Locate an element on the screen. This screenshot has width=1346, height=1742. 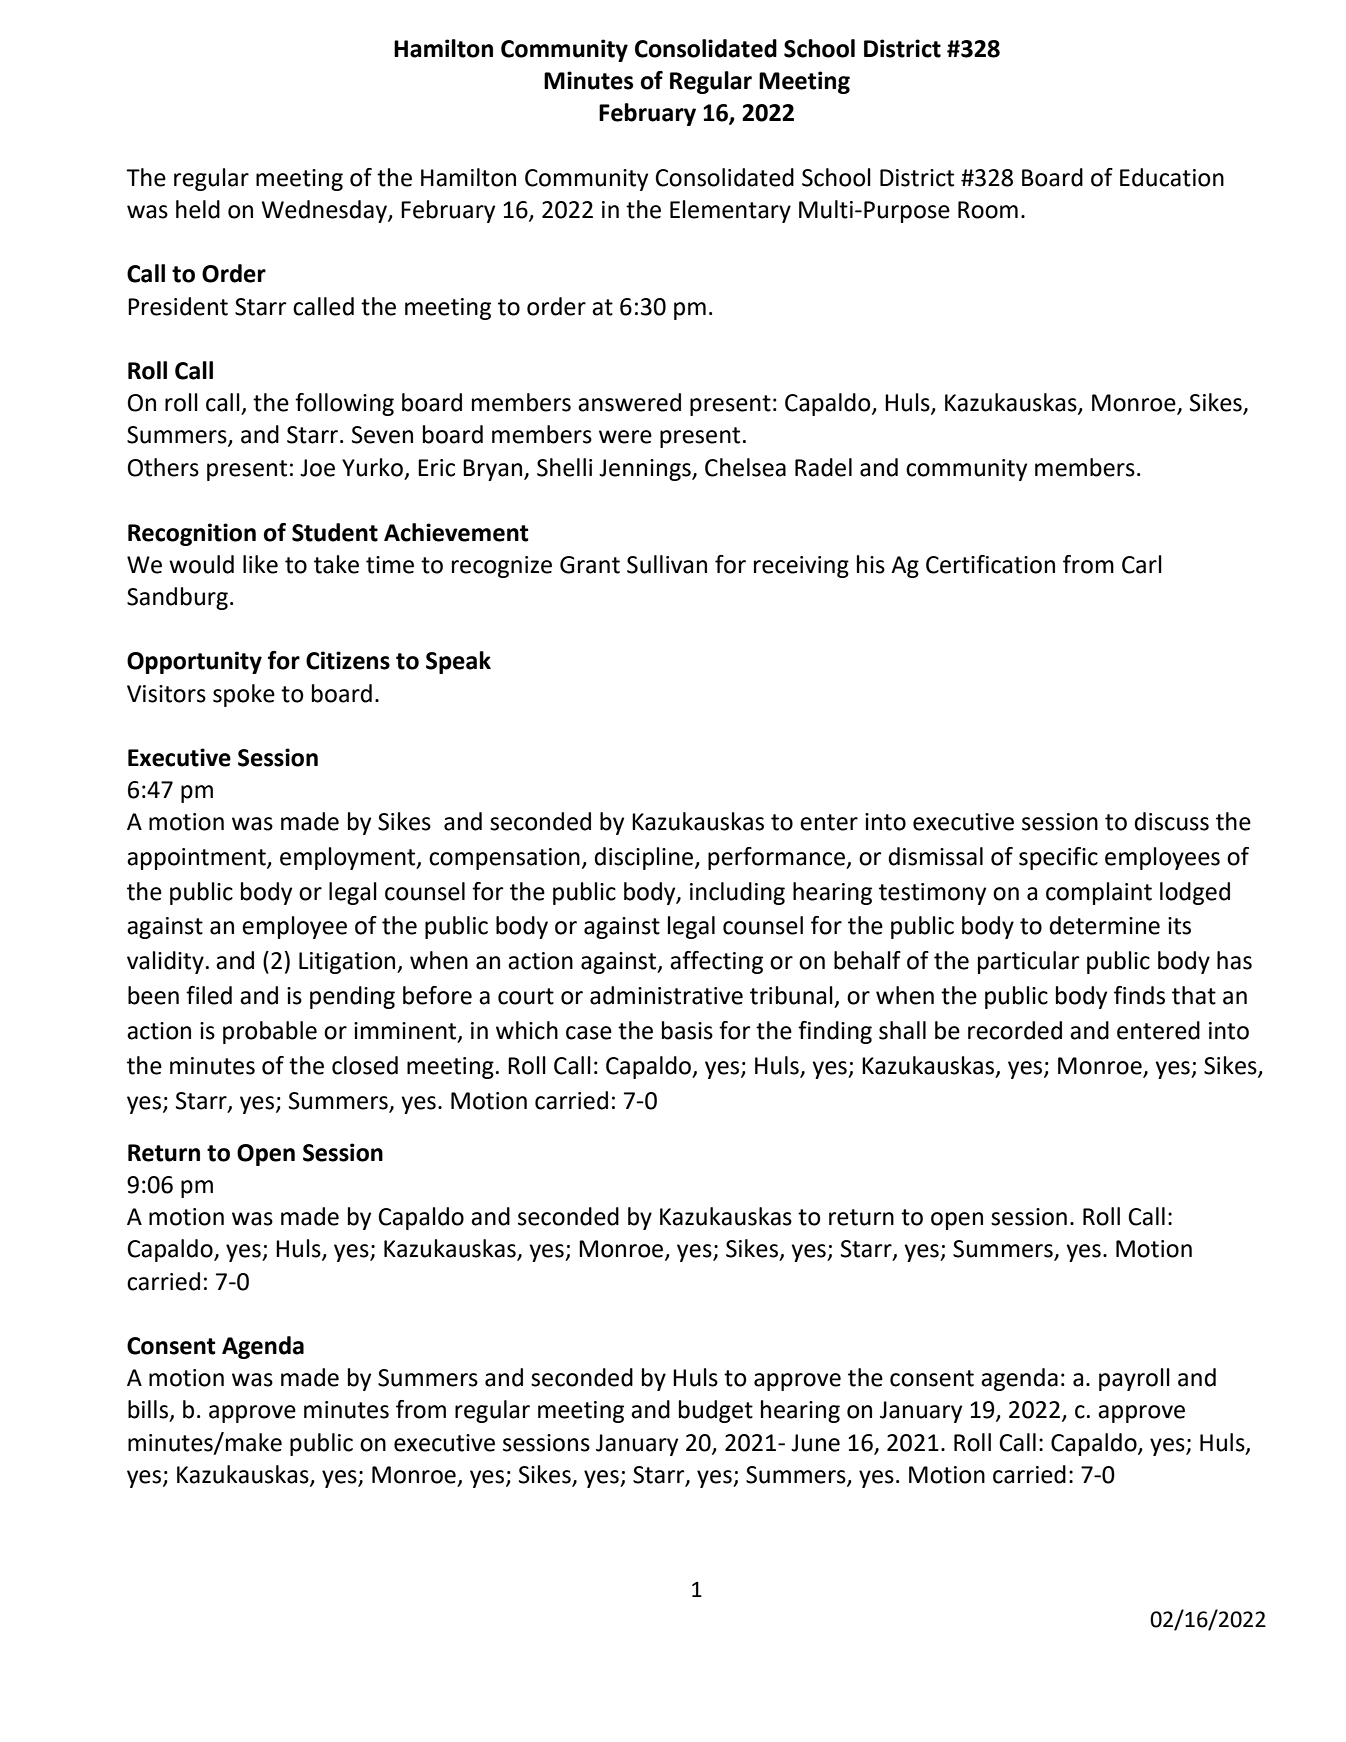
discuss is located at coordinates (1171, 821).
